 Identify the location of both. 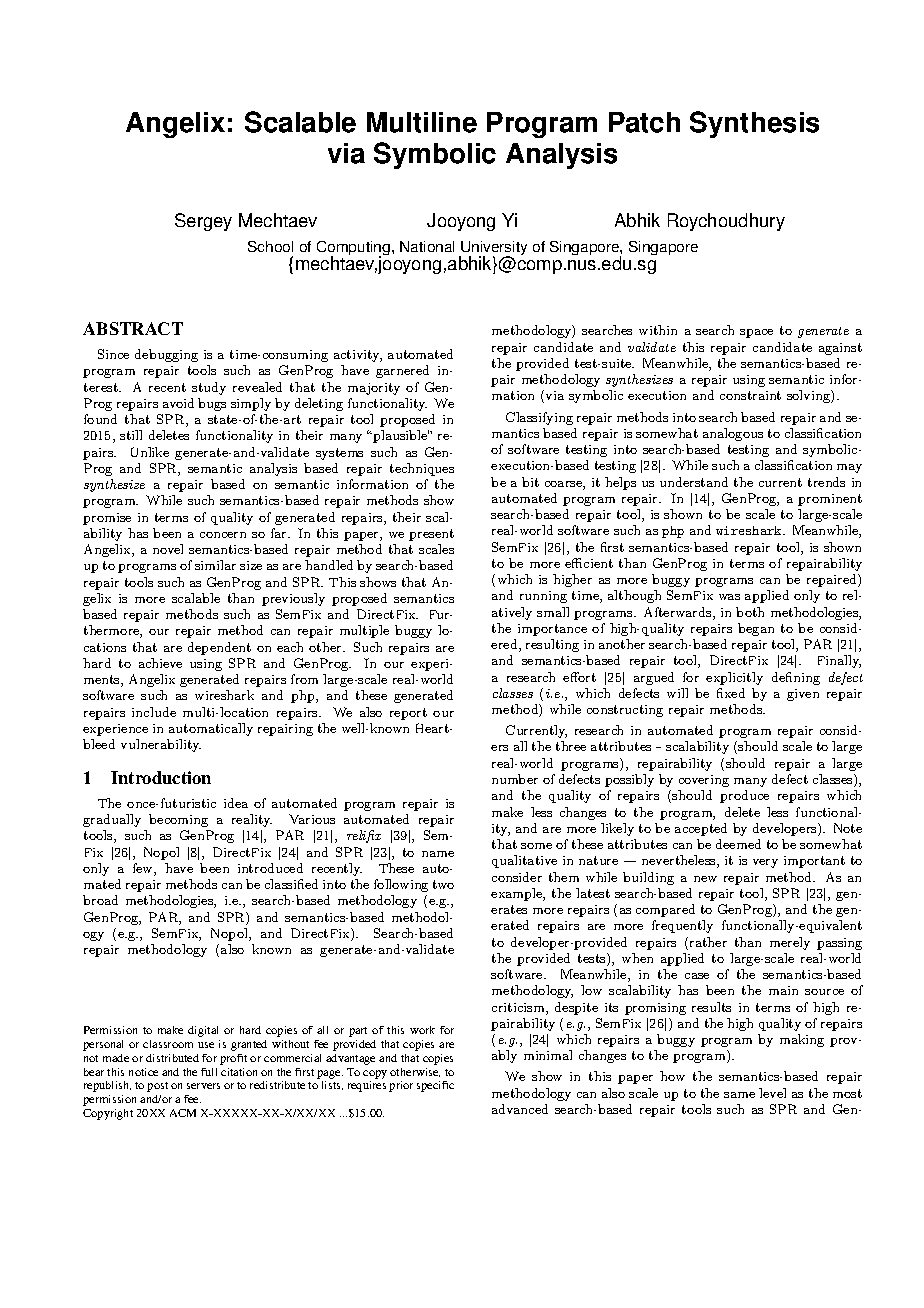
(750, 612).
